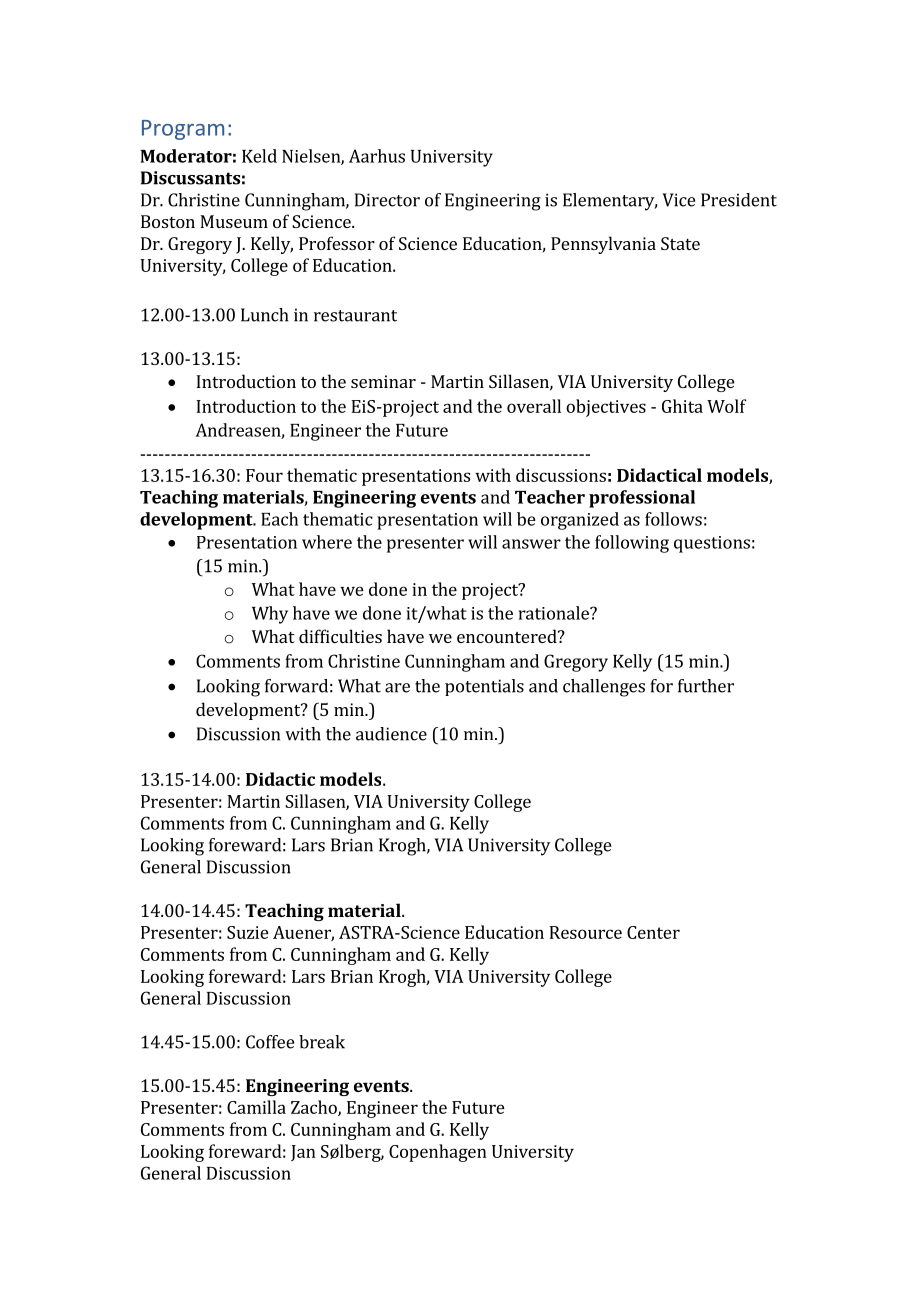 This screenshot has height=1309, width=924. What do you see at coordinates (377, 156) in the screenshot?
I see `Aarhus` at bounding box center [377, 156].
